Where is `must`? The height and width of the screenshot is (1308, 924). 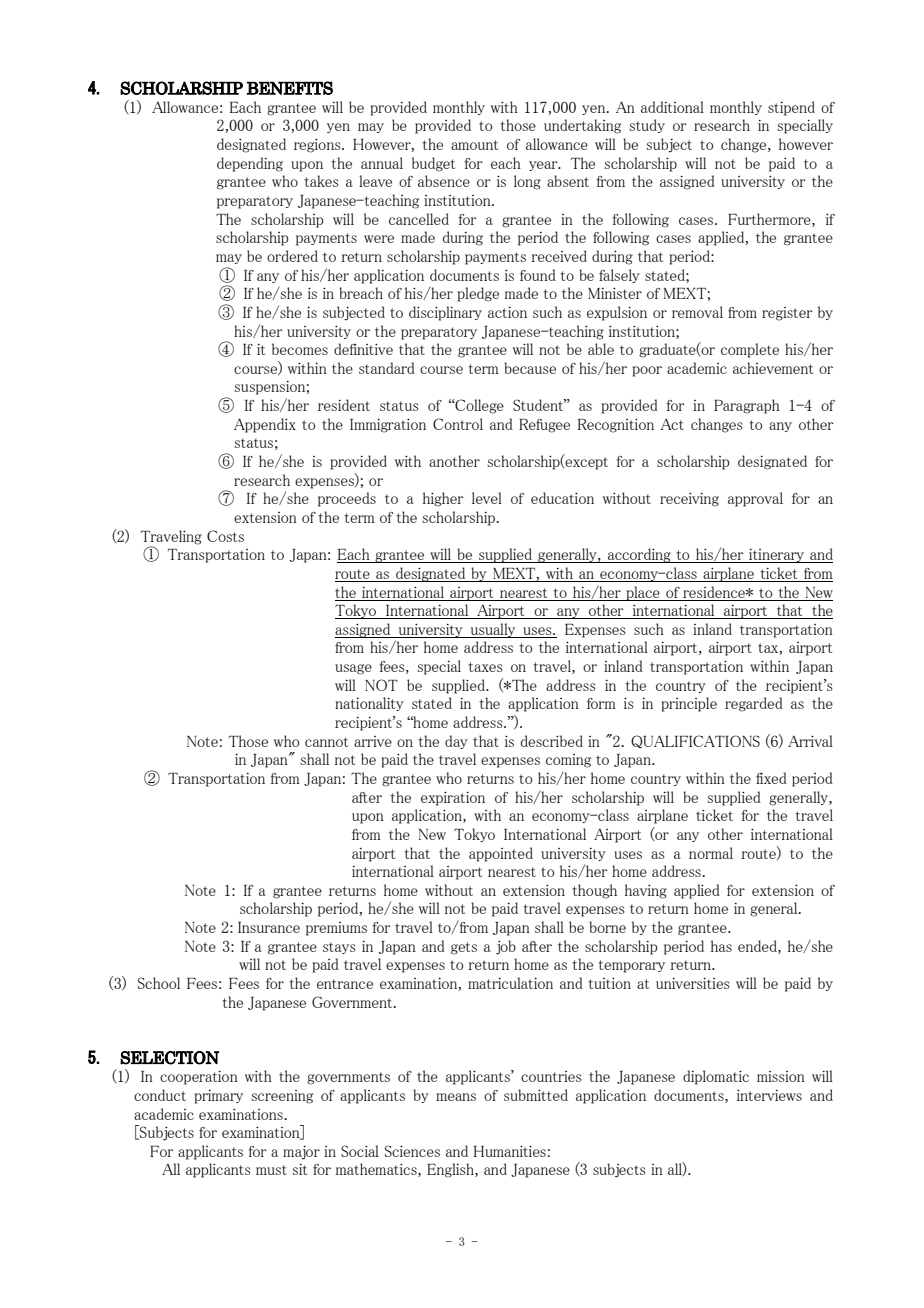
must is located at coordinates (271, 1170).
